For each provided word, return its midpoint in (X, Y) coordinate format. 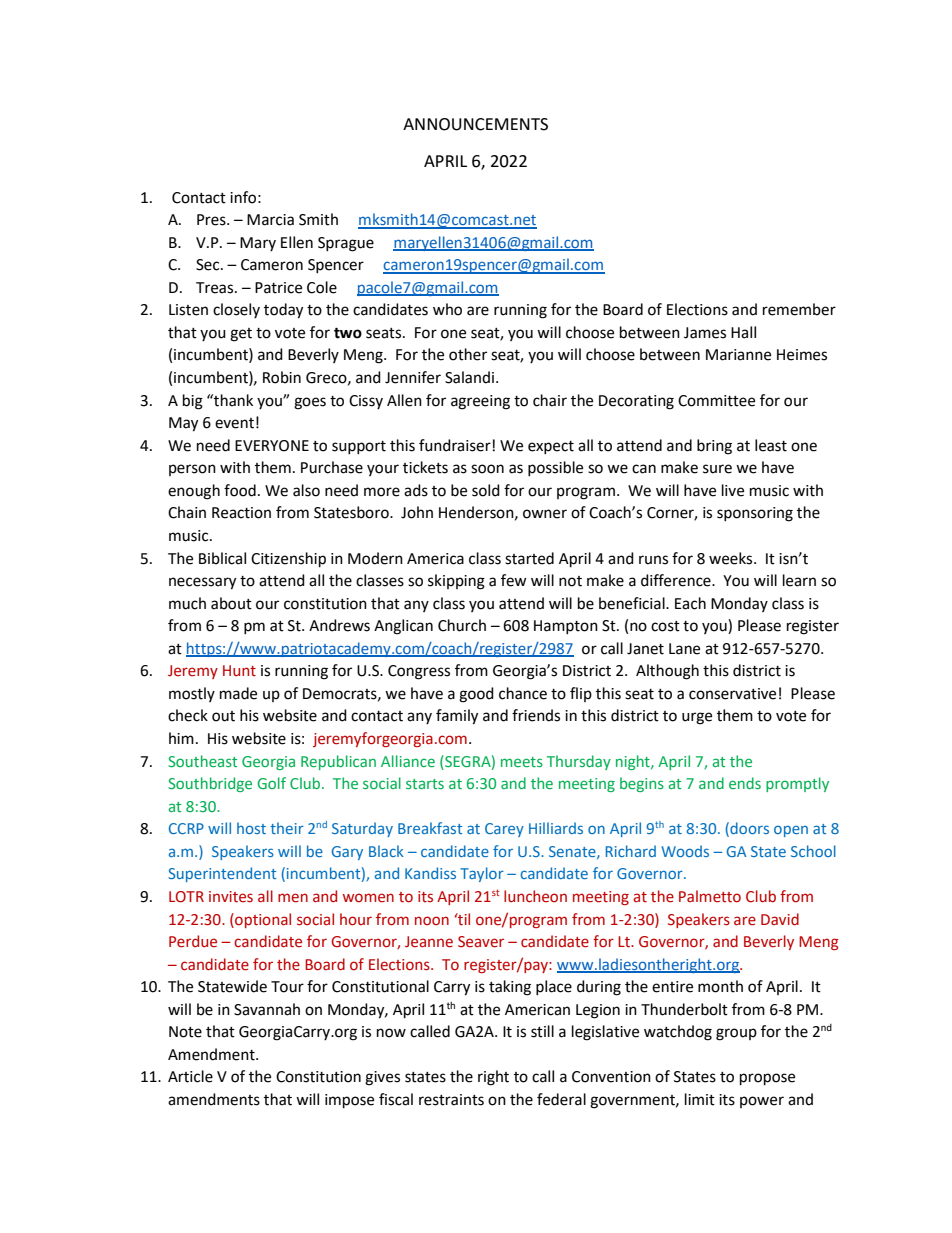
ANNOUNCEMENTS (475, 124)
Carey (504, 830)
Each (690, 603)
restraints (451, 1100)
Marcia (270, 220)
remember (799, 309)
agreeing (480, 402)
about (231, 603)
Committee (716, 401)
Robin (282, 377)
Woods (685, 851)
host (251, 828)
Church (462, 625)
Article (190, 1076)
